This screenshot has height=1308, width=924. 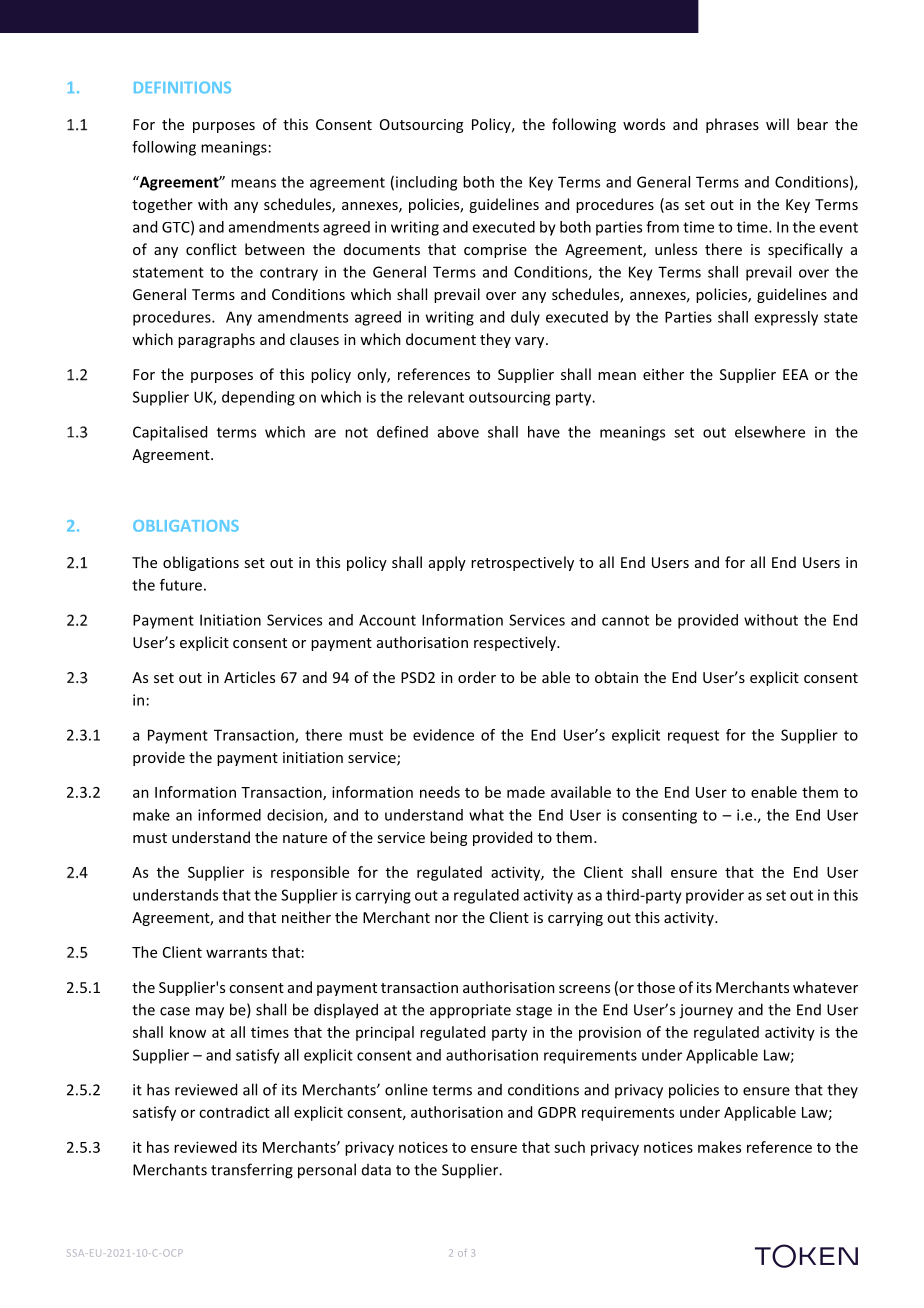 I want to click on including, so click(x=426, y=183).
